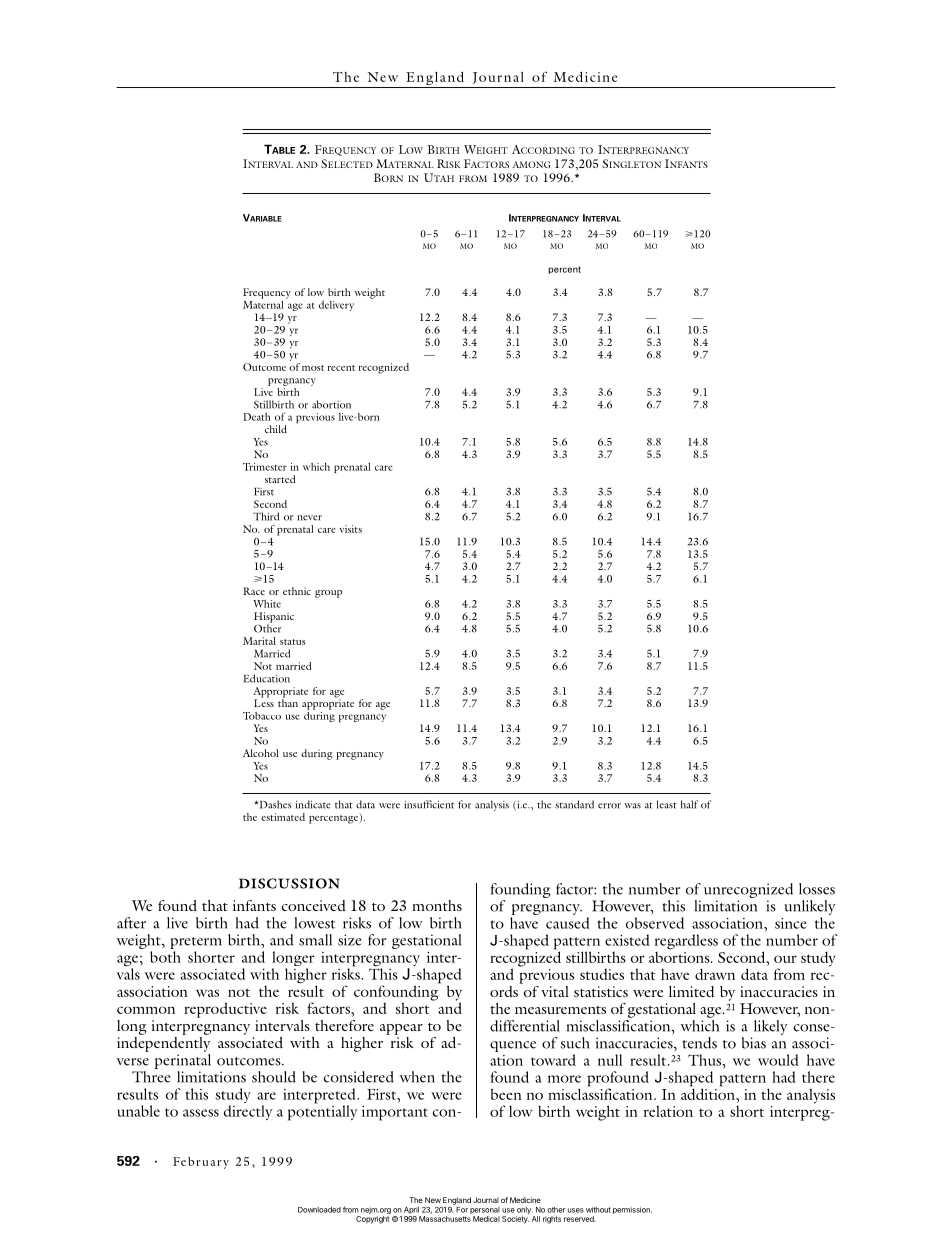 This screenshot has height=1233, width=952. I want to click on most, so click(313, 368).
